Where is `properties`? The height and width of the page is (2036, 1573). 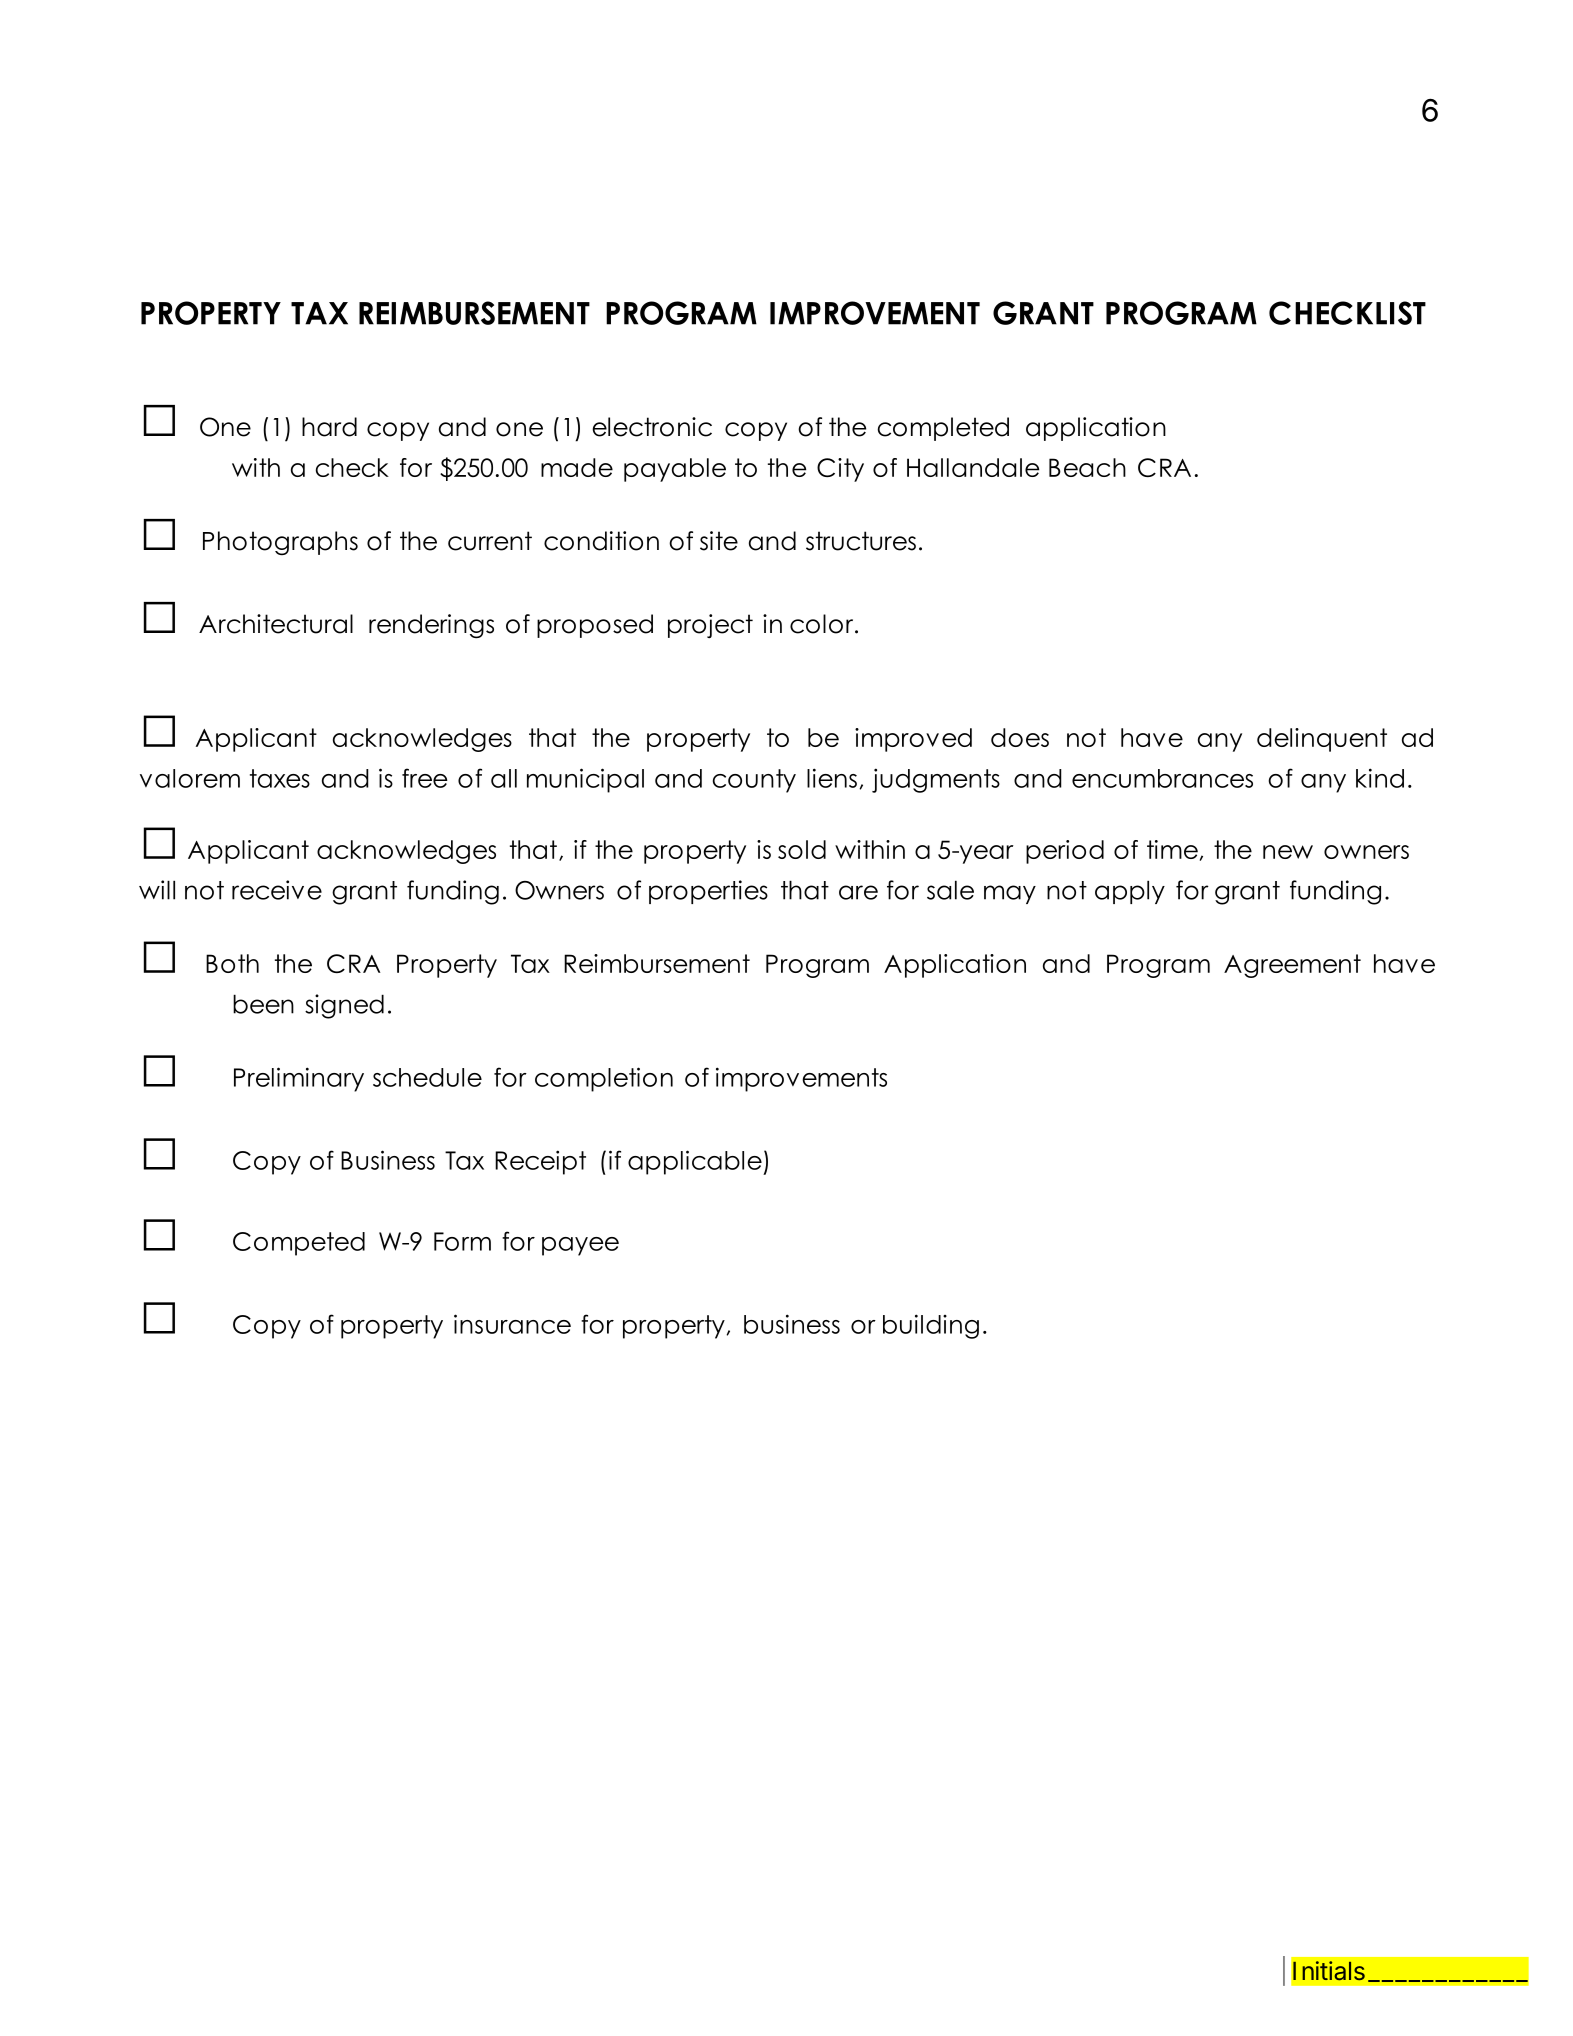
properties is located at coordinates (708, 892).
